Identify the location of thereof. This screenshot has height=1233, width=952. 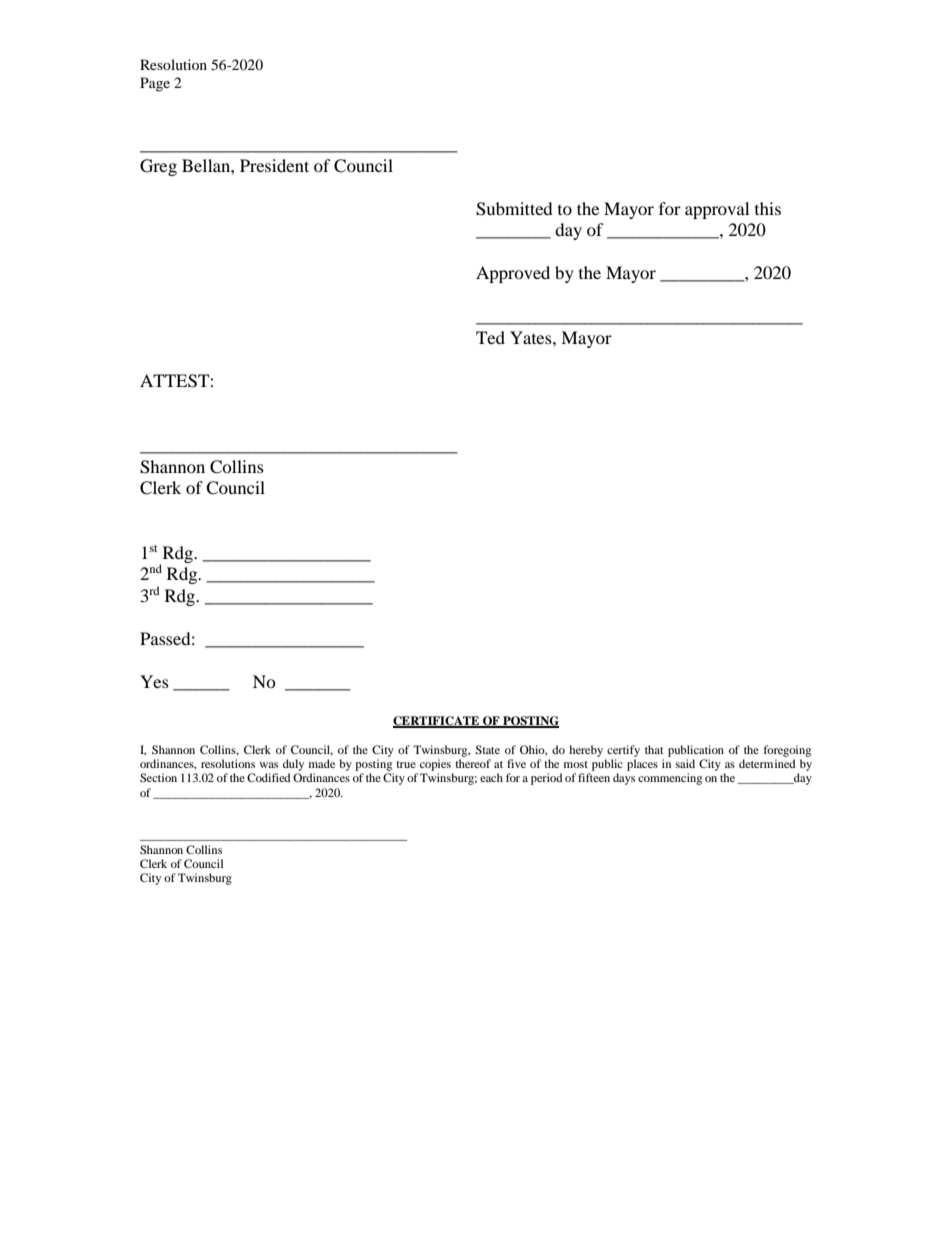
(473, 763).
